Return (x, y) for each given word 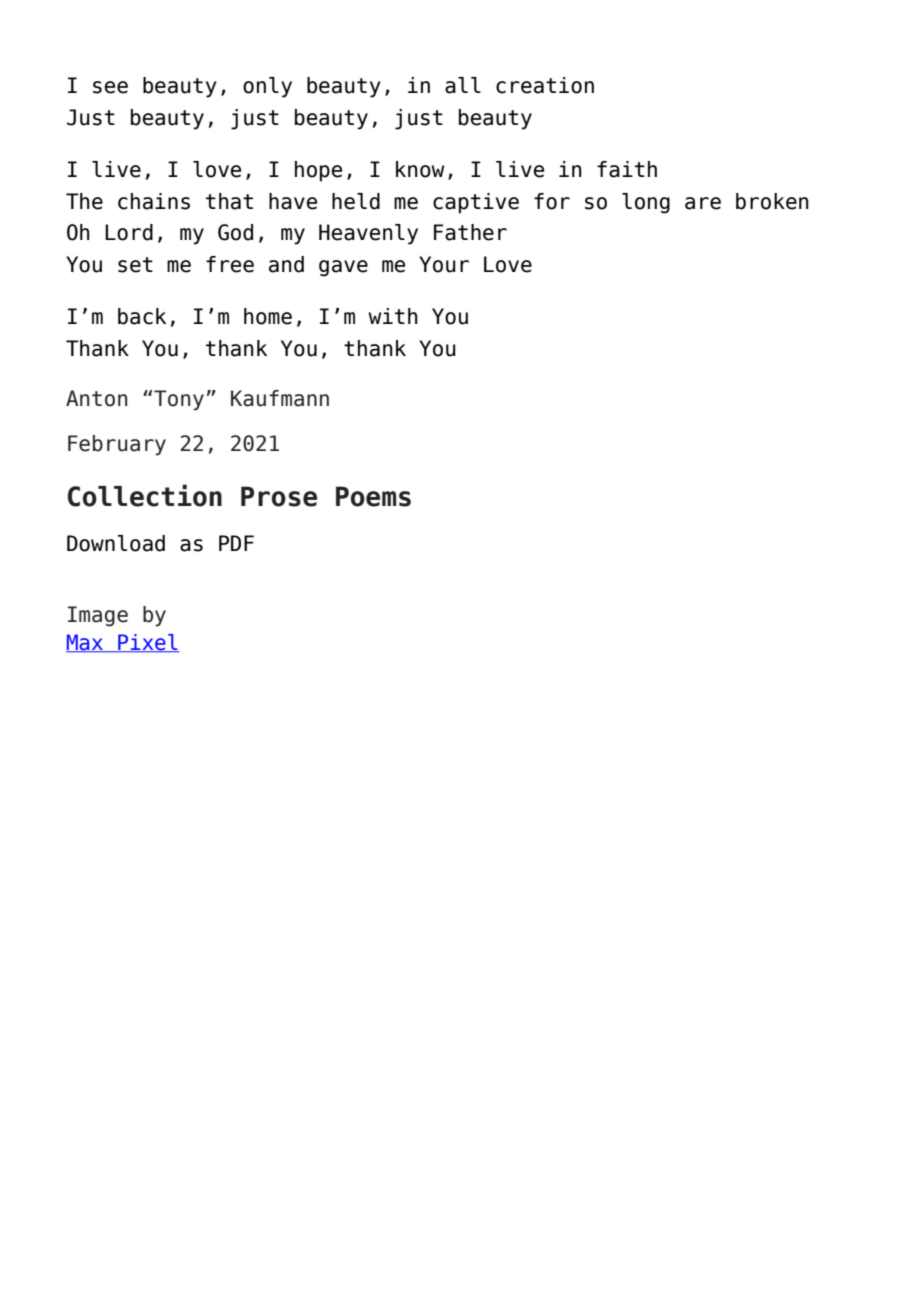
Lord (129, 232)
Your (444, 264)
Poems (373, 496)
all (463, 85)
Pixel (148, 643)
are (703, 203)
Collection (145, 495)
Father (470, 232)
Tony (179, 400)
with (393, 316)
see (110, 87)
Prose (279, 496)
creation (545, 85)
